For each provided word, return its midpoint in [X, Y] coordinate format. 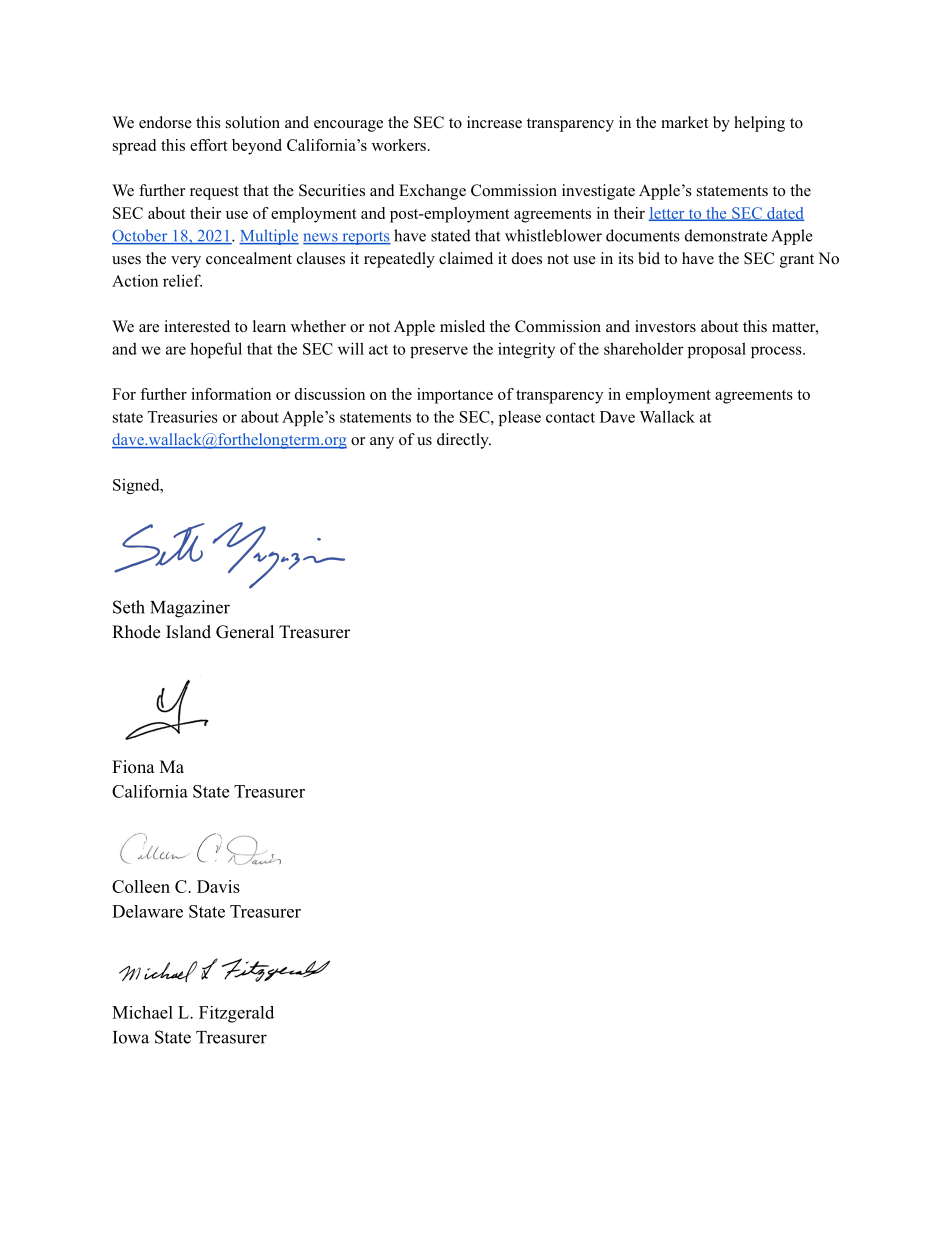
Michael [142, 1012]
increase [494, 122]
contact [570, 417]
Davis [218, 886]
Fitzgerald [236, 1014]
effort [209, 145]
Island [188, 632]
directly [464, 441]
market [684, 122]
